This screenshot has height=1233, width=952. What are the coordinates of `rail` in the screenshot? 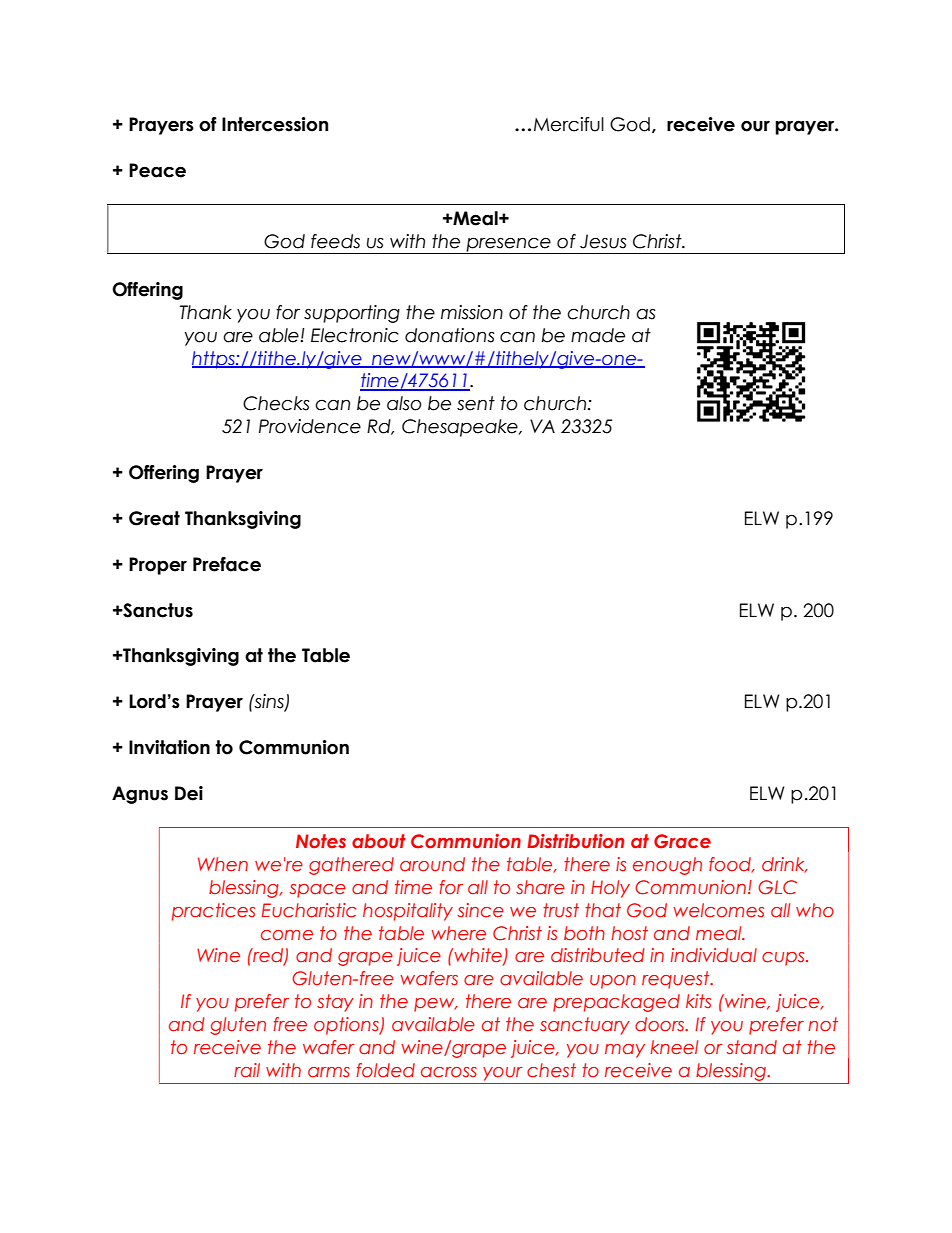 It's located at (247, 1070).
